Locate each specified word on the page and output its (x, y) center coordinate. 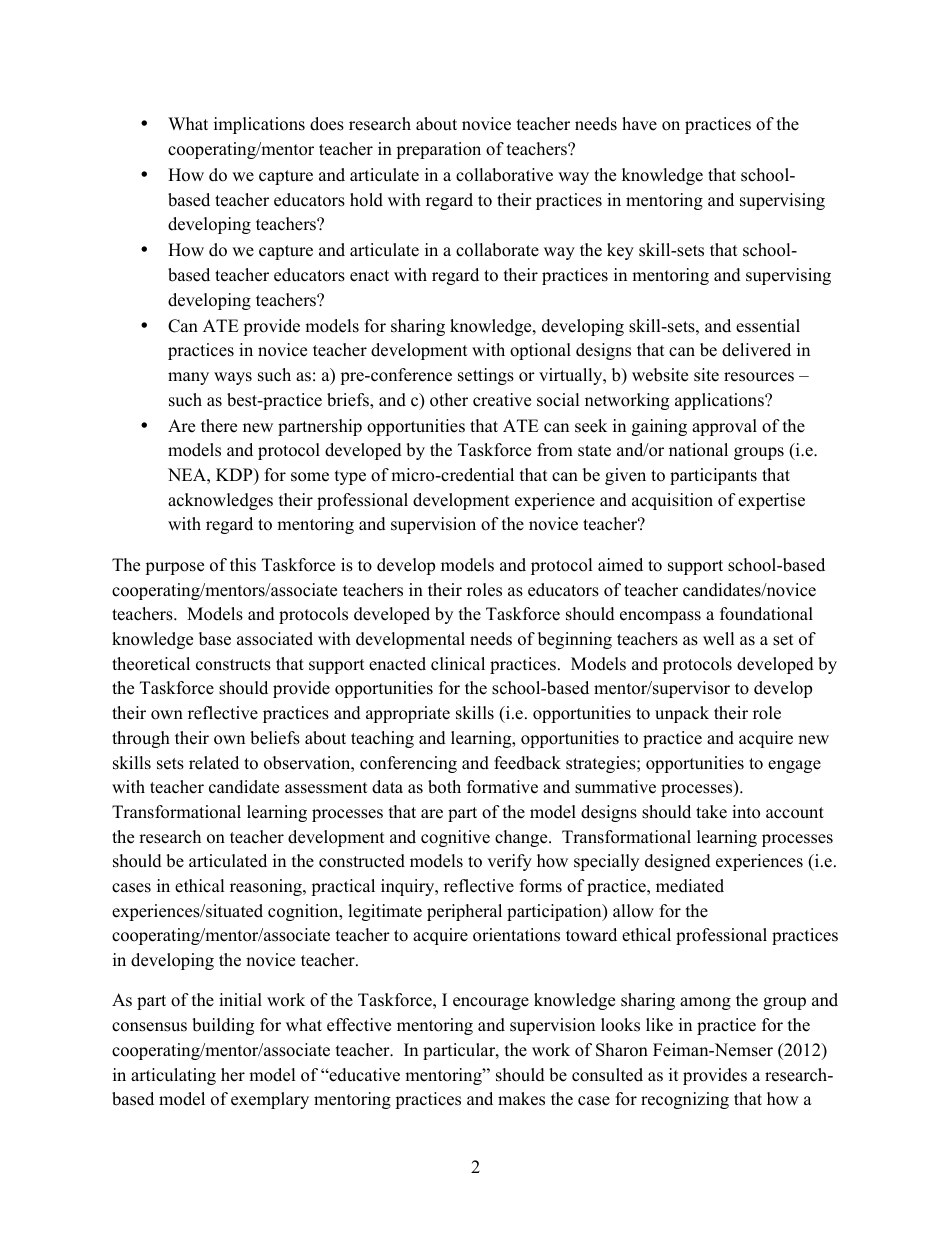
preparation (438, 150)
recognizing (685, 1100)
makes (521, 1099)
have (639, 124)
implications (259, 125)
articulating (173, 1076)
